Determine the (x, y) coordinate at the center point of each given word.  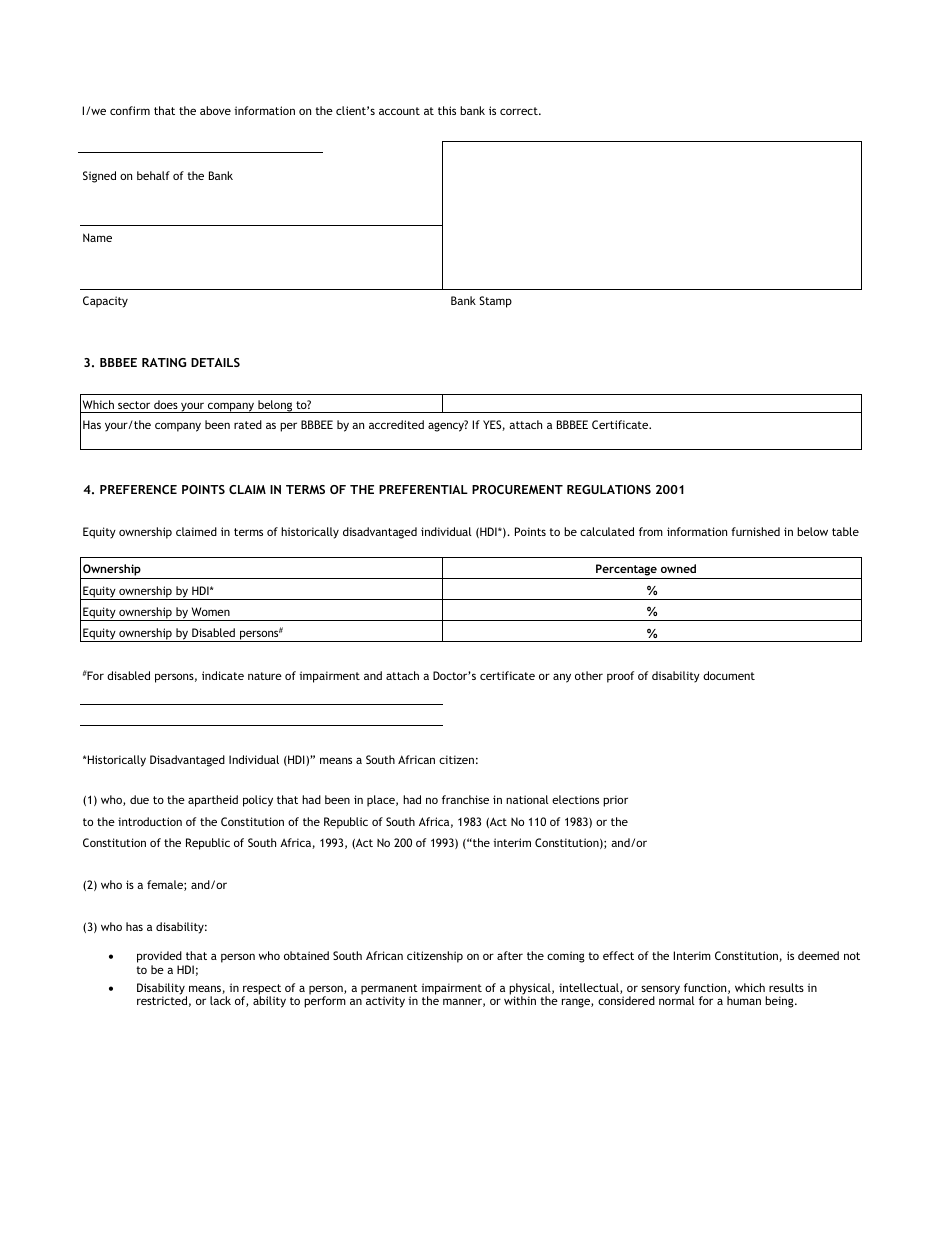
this (447, 110)
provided (160, 958)
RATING (164, 362)
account (399, 111)
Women (211, 611)
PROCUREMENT (517, 489)
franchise (465, 799)
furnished (755, 531)
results (786, 987)
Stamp (495, 302)
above (215, 110)
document (729, 675)
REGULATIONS (609, 489)
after (510, 955)
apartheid (213, 801)
